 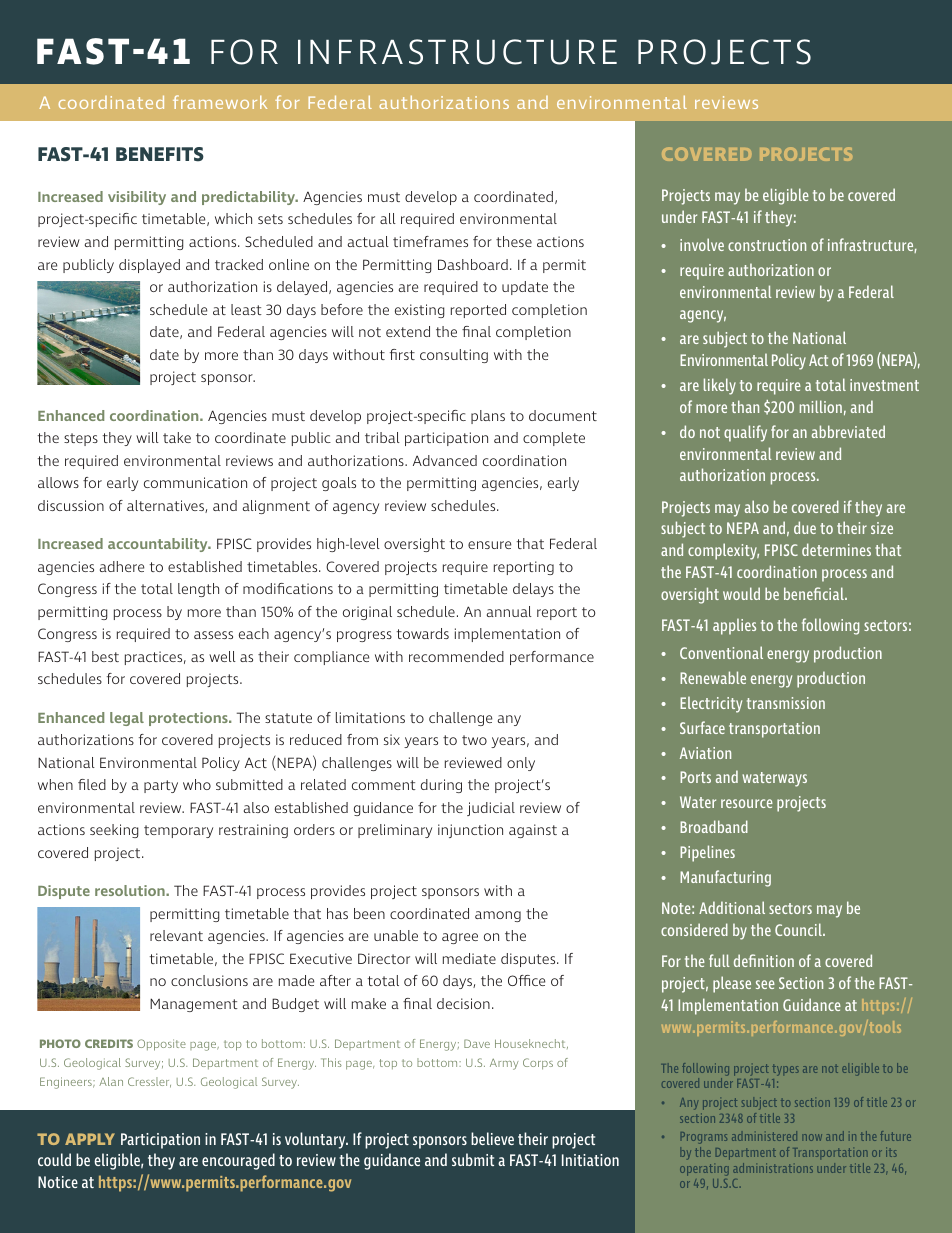 What do you see at coordinates (734, 626) in the page?
I see `applies` at bounding box center [734, 626].
